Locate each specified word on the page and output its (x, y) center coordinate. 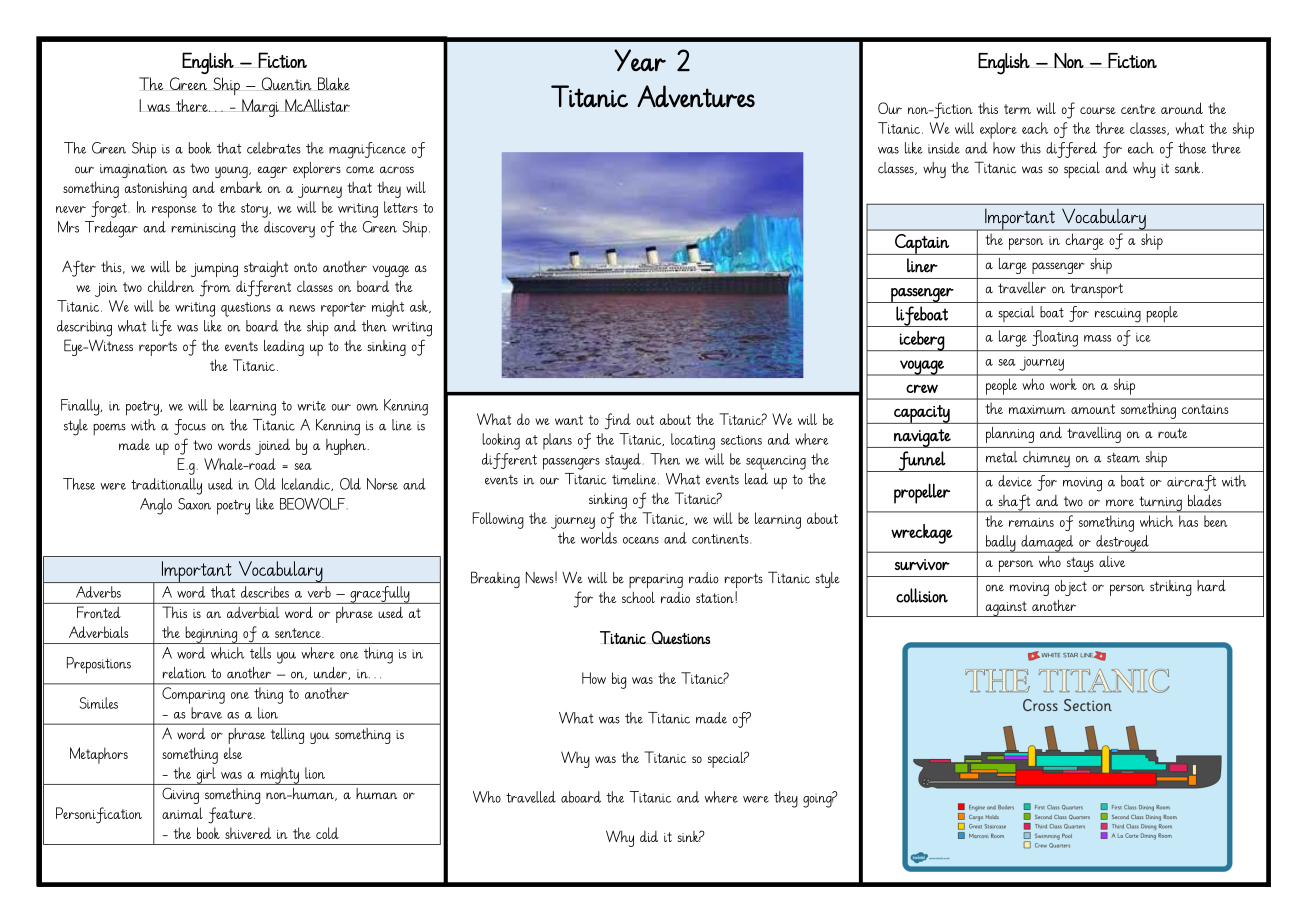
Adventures (696, 96)
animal (182, 813)
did (649, 836)
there (193, 105)
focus (190, 427)
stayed (623, 461)
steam (1123, 457)
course (1098, 110)
